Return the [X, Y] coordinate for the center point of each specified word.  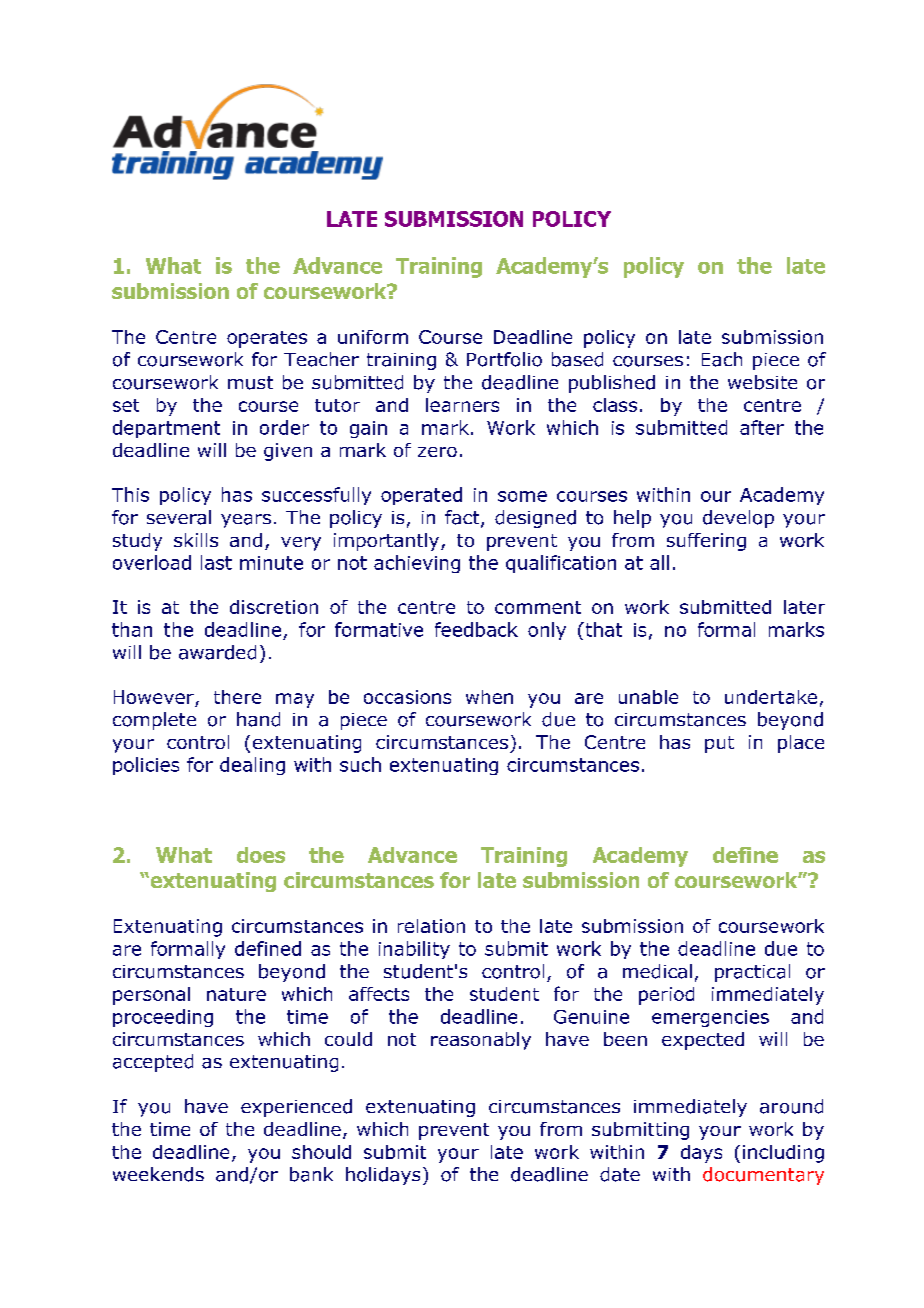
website [762, 382]
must [250, 383]
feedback [476, 629]
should [321, 1152]
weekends [158, 1174]
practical [752, 973]
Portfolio [504, 359]
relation [431, 926]
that [602, 629]
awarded [217, 652]
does [261, 855]
